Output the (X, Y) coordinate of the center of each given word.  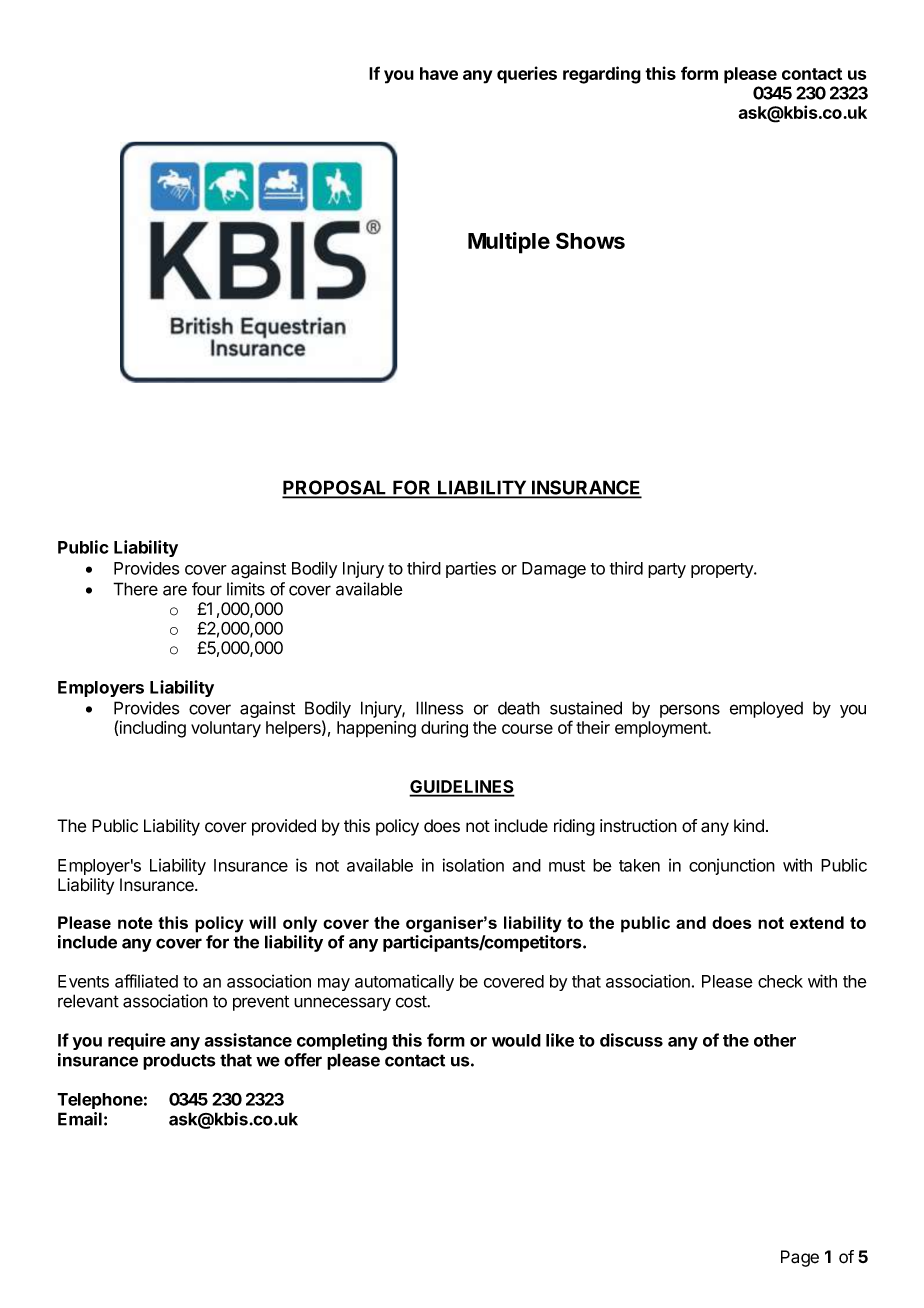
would (516, 1040)
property (723, 570)
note (135, 923)
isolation (473, 865)
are (175, 590)
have (439, 73)
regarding (602, 75)
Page (800, 1258)
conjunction (732, 866)
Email (80, 1119)
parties (471, 569)
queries (527, 75)
